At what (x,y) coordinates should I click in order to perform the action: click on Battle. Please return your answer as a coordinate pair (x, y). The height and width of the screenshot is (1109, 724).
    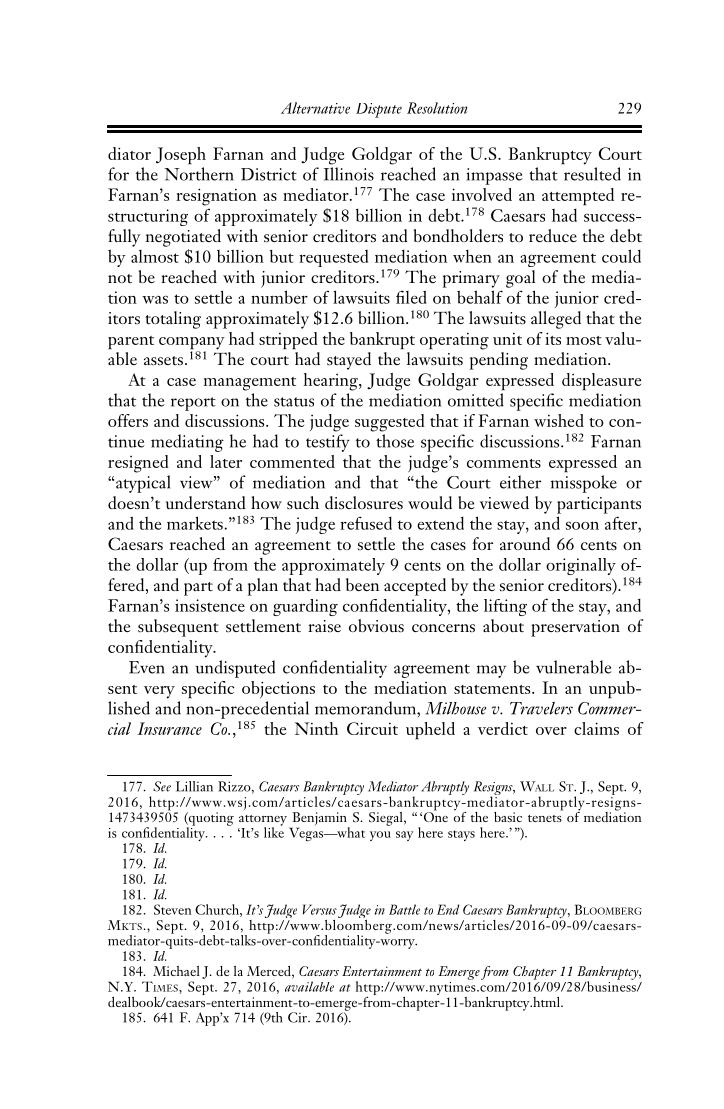
    Looking at the image, I should click on (404, 909).
